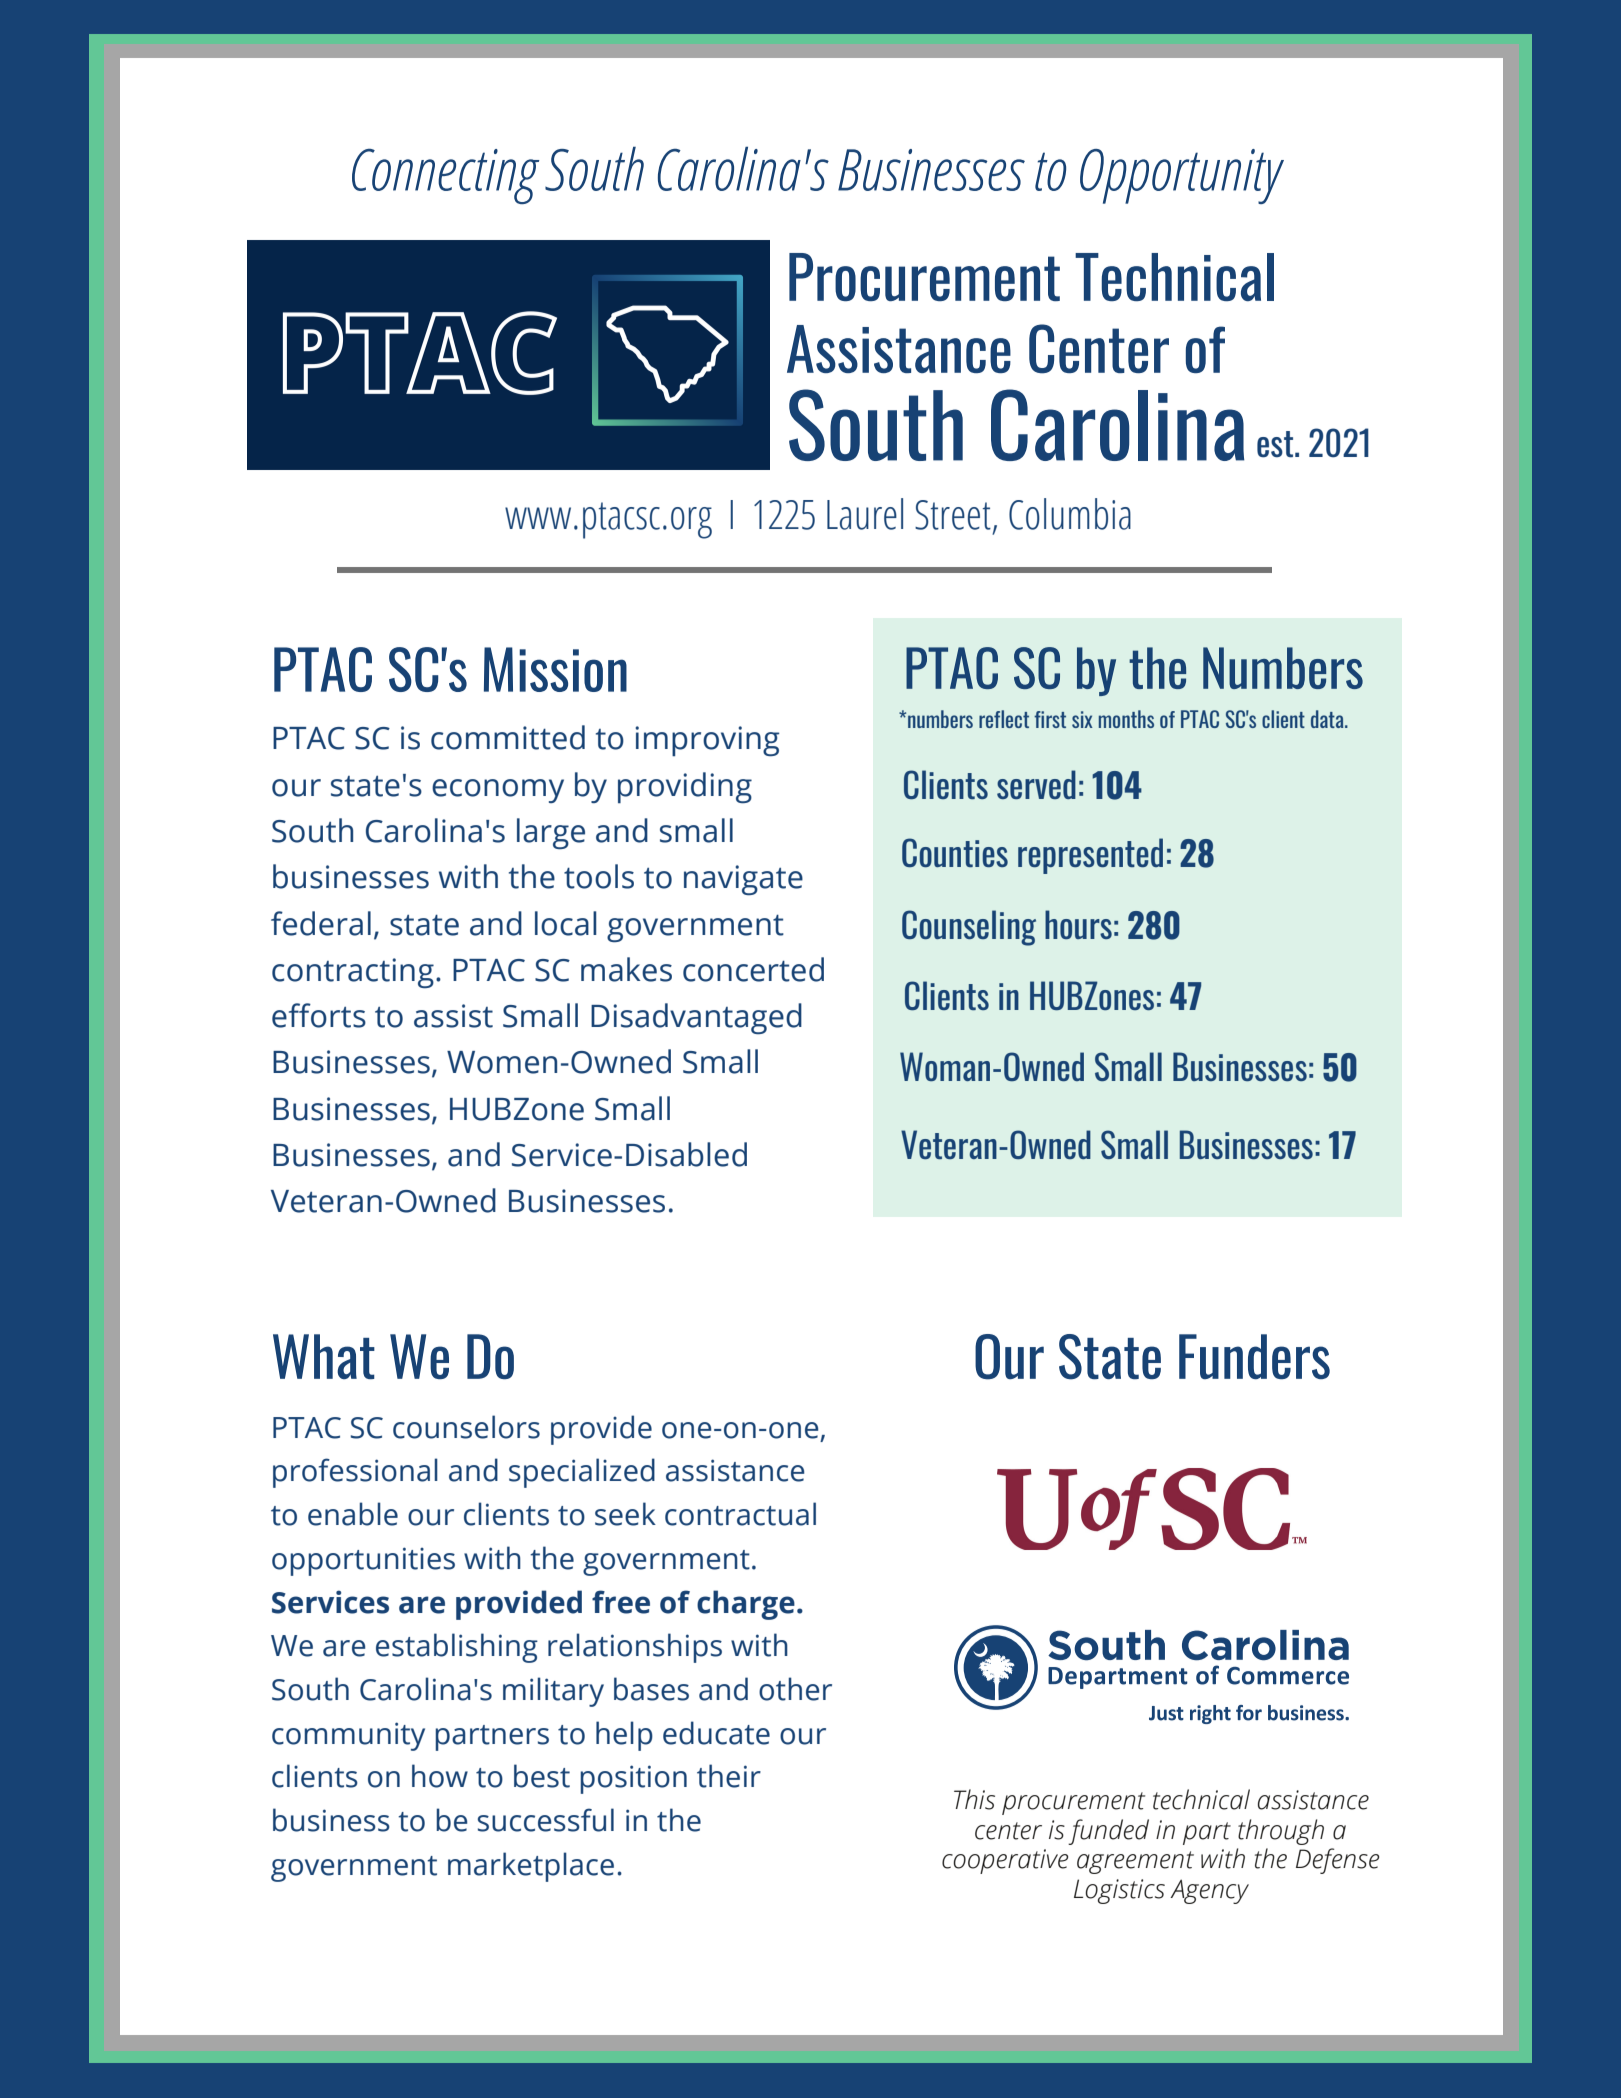  What do you see at coordinates (1070, 514) in the screenshot?
I see `Columbia` at bounding box center [1070, 514].
